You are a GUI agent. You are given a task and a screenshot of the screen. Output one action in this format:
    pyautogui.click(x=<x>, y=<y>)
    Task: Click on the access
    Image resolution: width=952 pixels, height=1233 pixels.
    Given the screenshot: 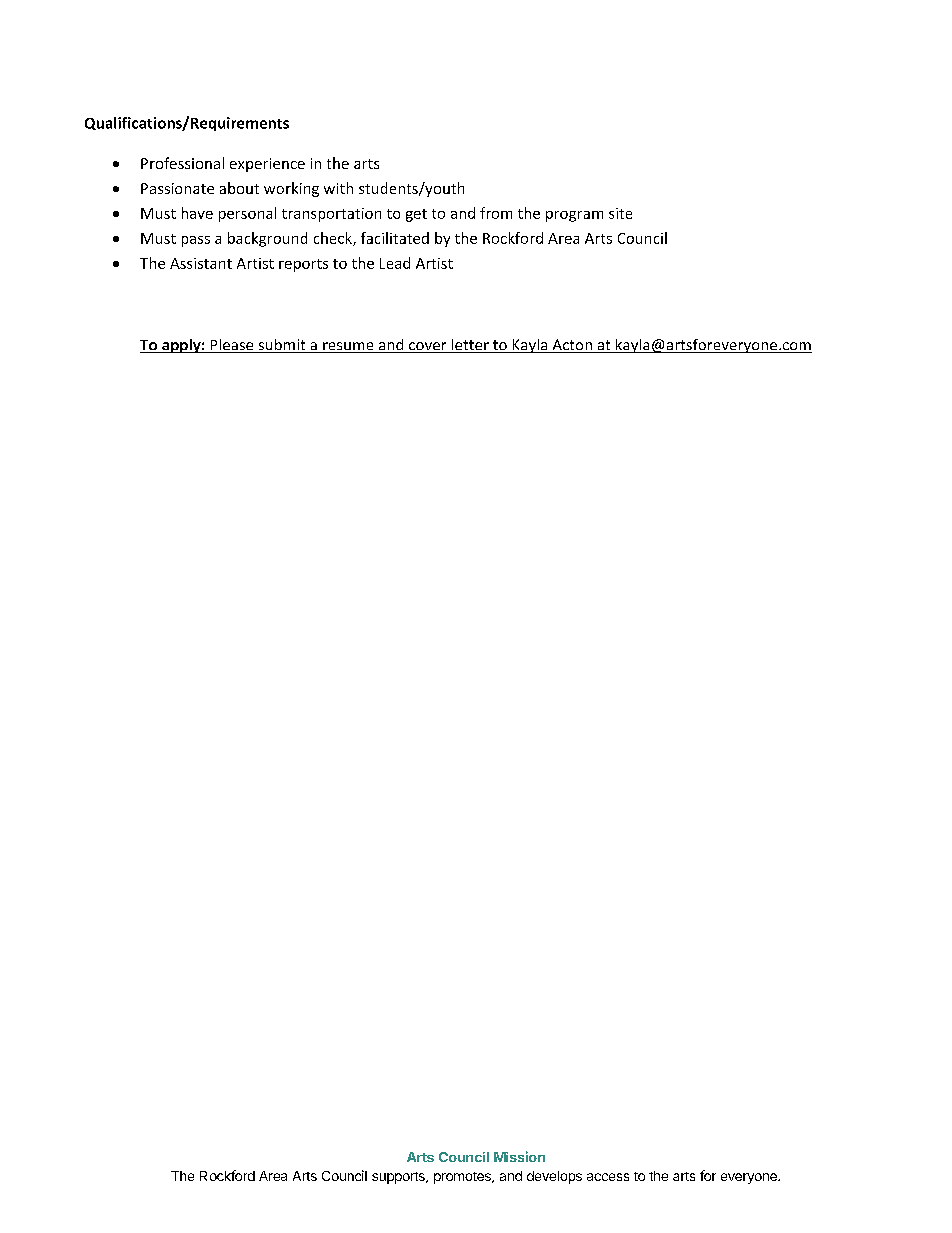 What is the action you would take?
    pyautogui.click(x=608, y=1177)
